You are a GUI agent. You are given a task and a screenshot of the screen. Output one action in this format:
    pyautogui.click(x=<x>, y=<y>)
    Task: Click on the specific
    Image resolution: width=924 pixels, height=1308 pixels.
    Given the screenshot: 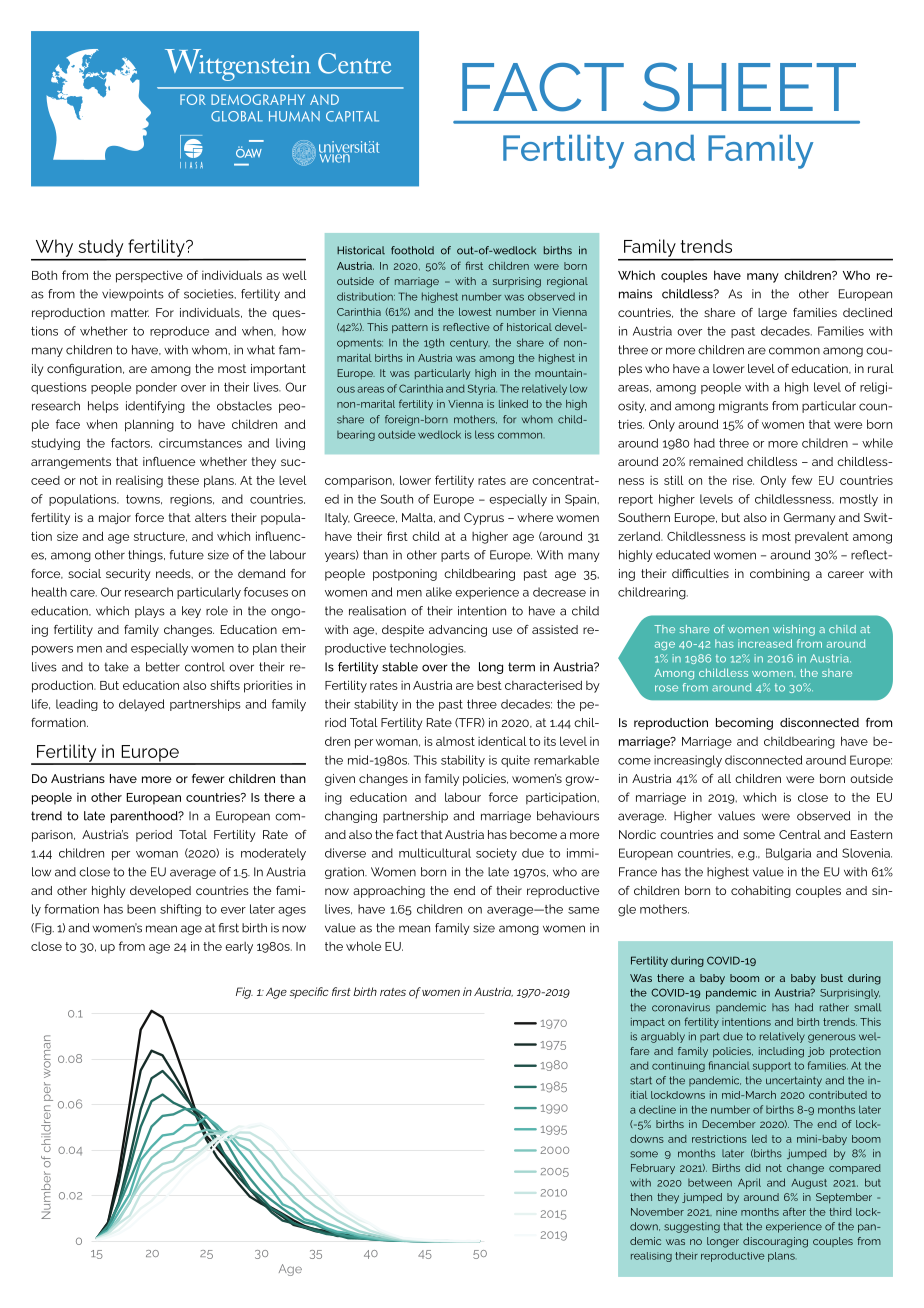 What is the action you would take?
    pyautogui.click(x=309, y=993)
